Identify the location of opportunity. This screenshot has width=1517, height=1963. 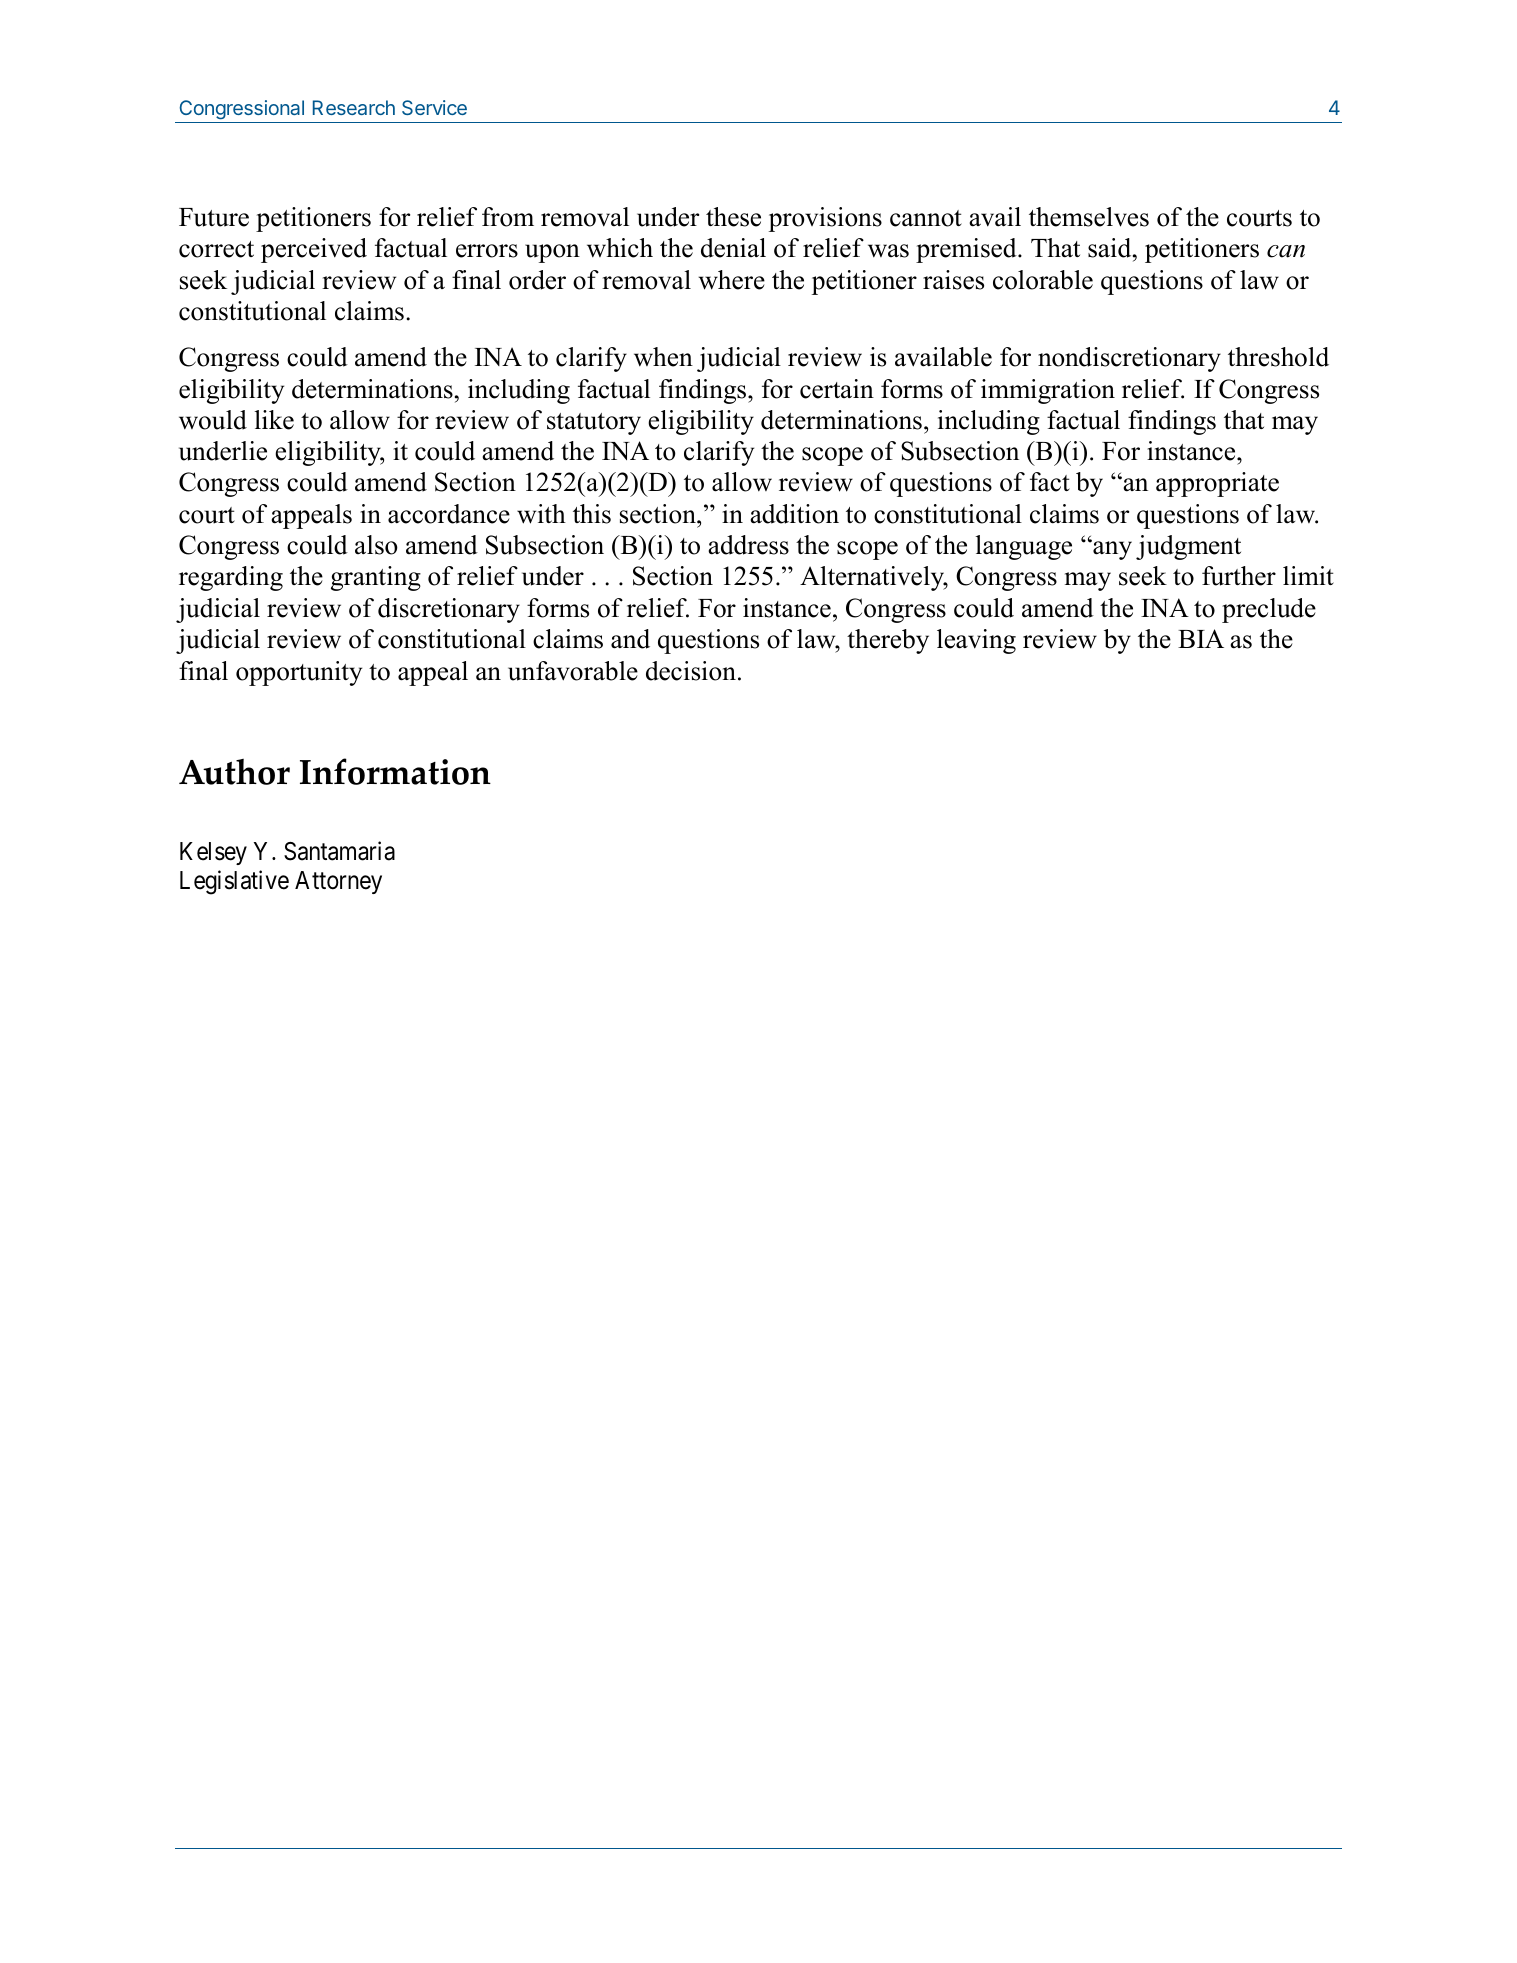
(299, 673).
